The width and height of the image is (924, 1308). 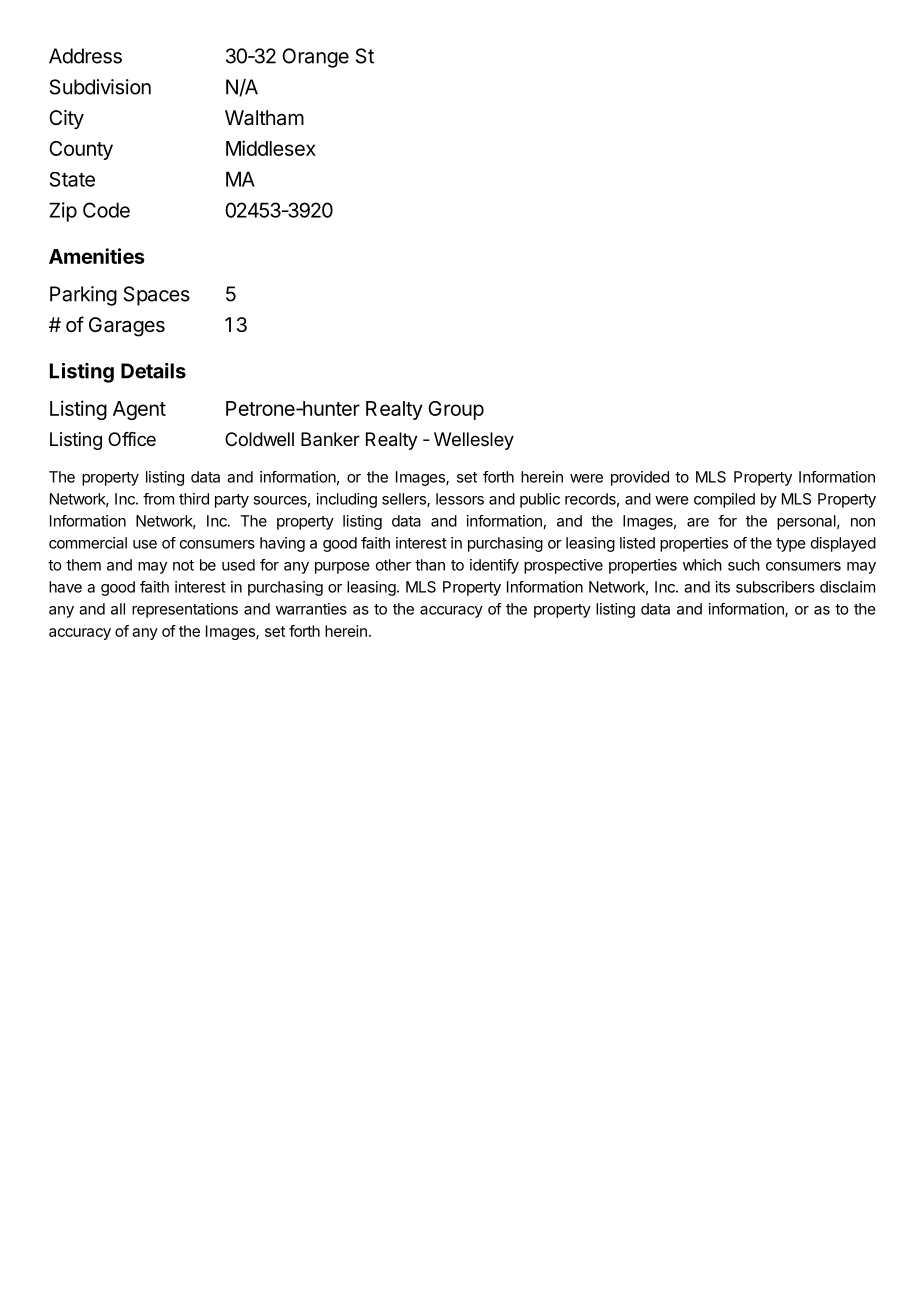 What do you see at coordinates (97, 256) in the image?
I see `Amenities` at bounding box center [97, 256].
